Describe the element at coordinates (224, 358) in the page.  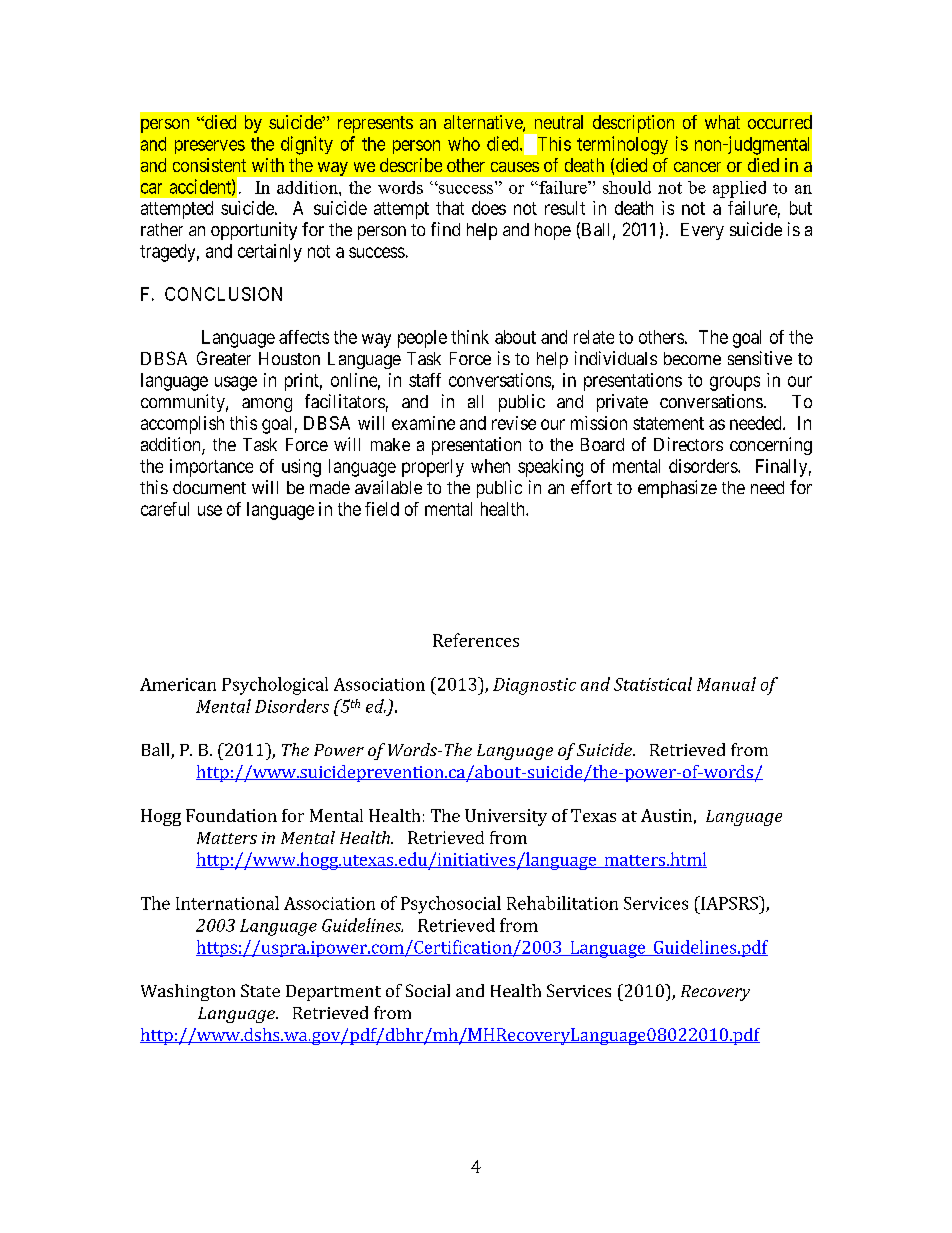
I see `Greater` at that location.
